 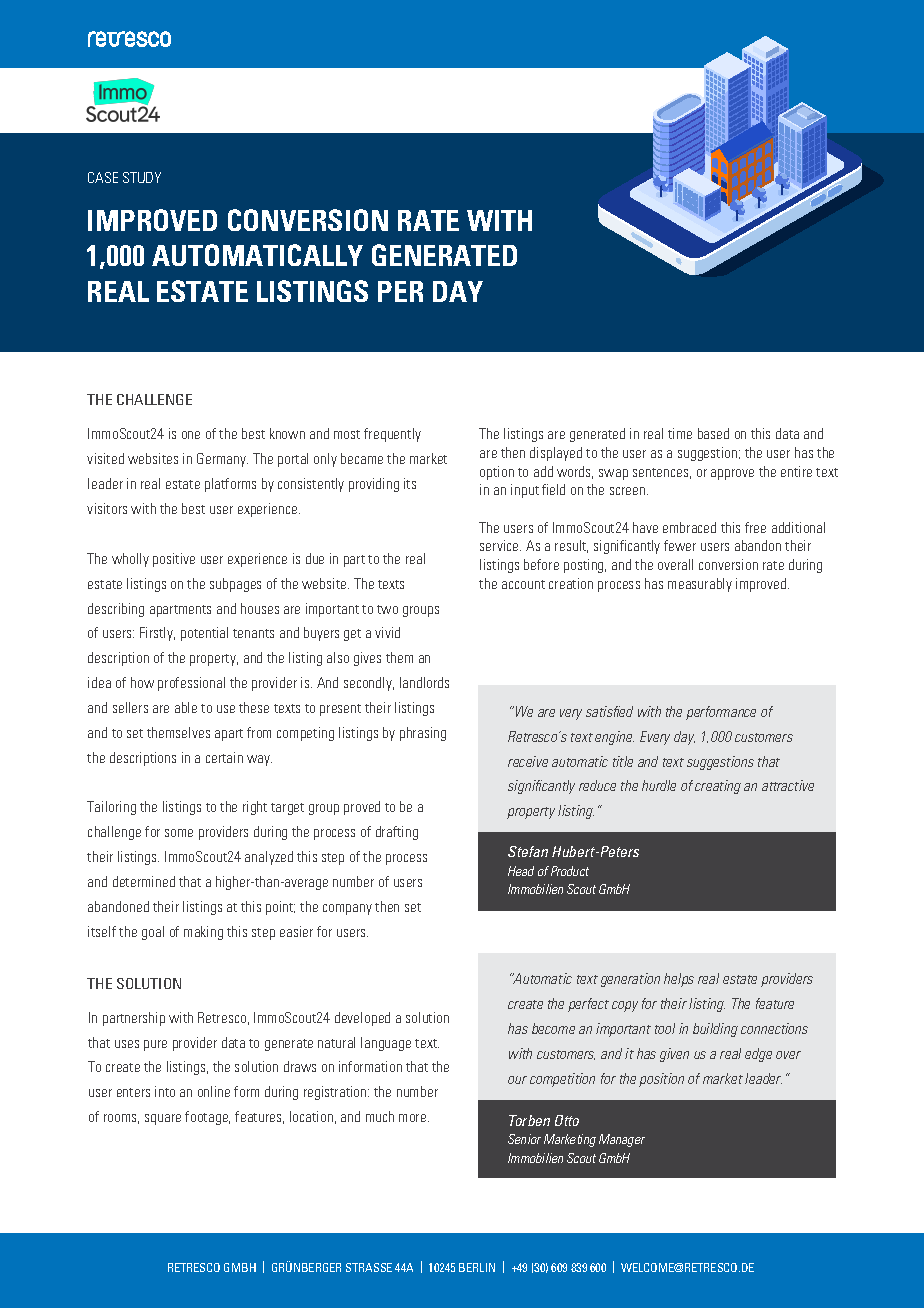 What do you see at coordinates (142, 177) in the page?
I see `STUDY` at bounding box center [142, 177].
